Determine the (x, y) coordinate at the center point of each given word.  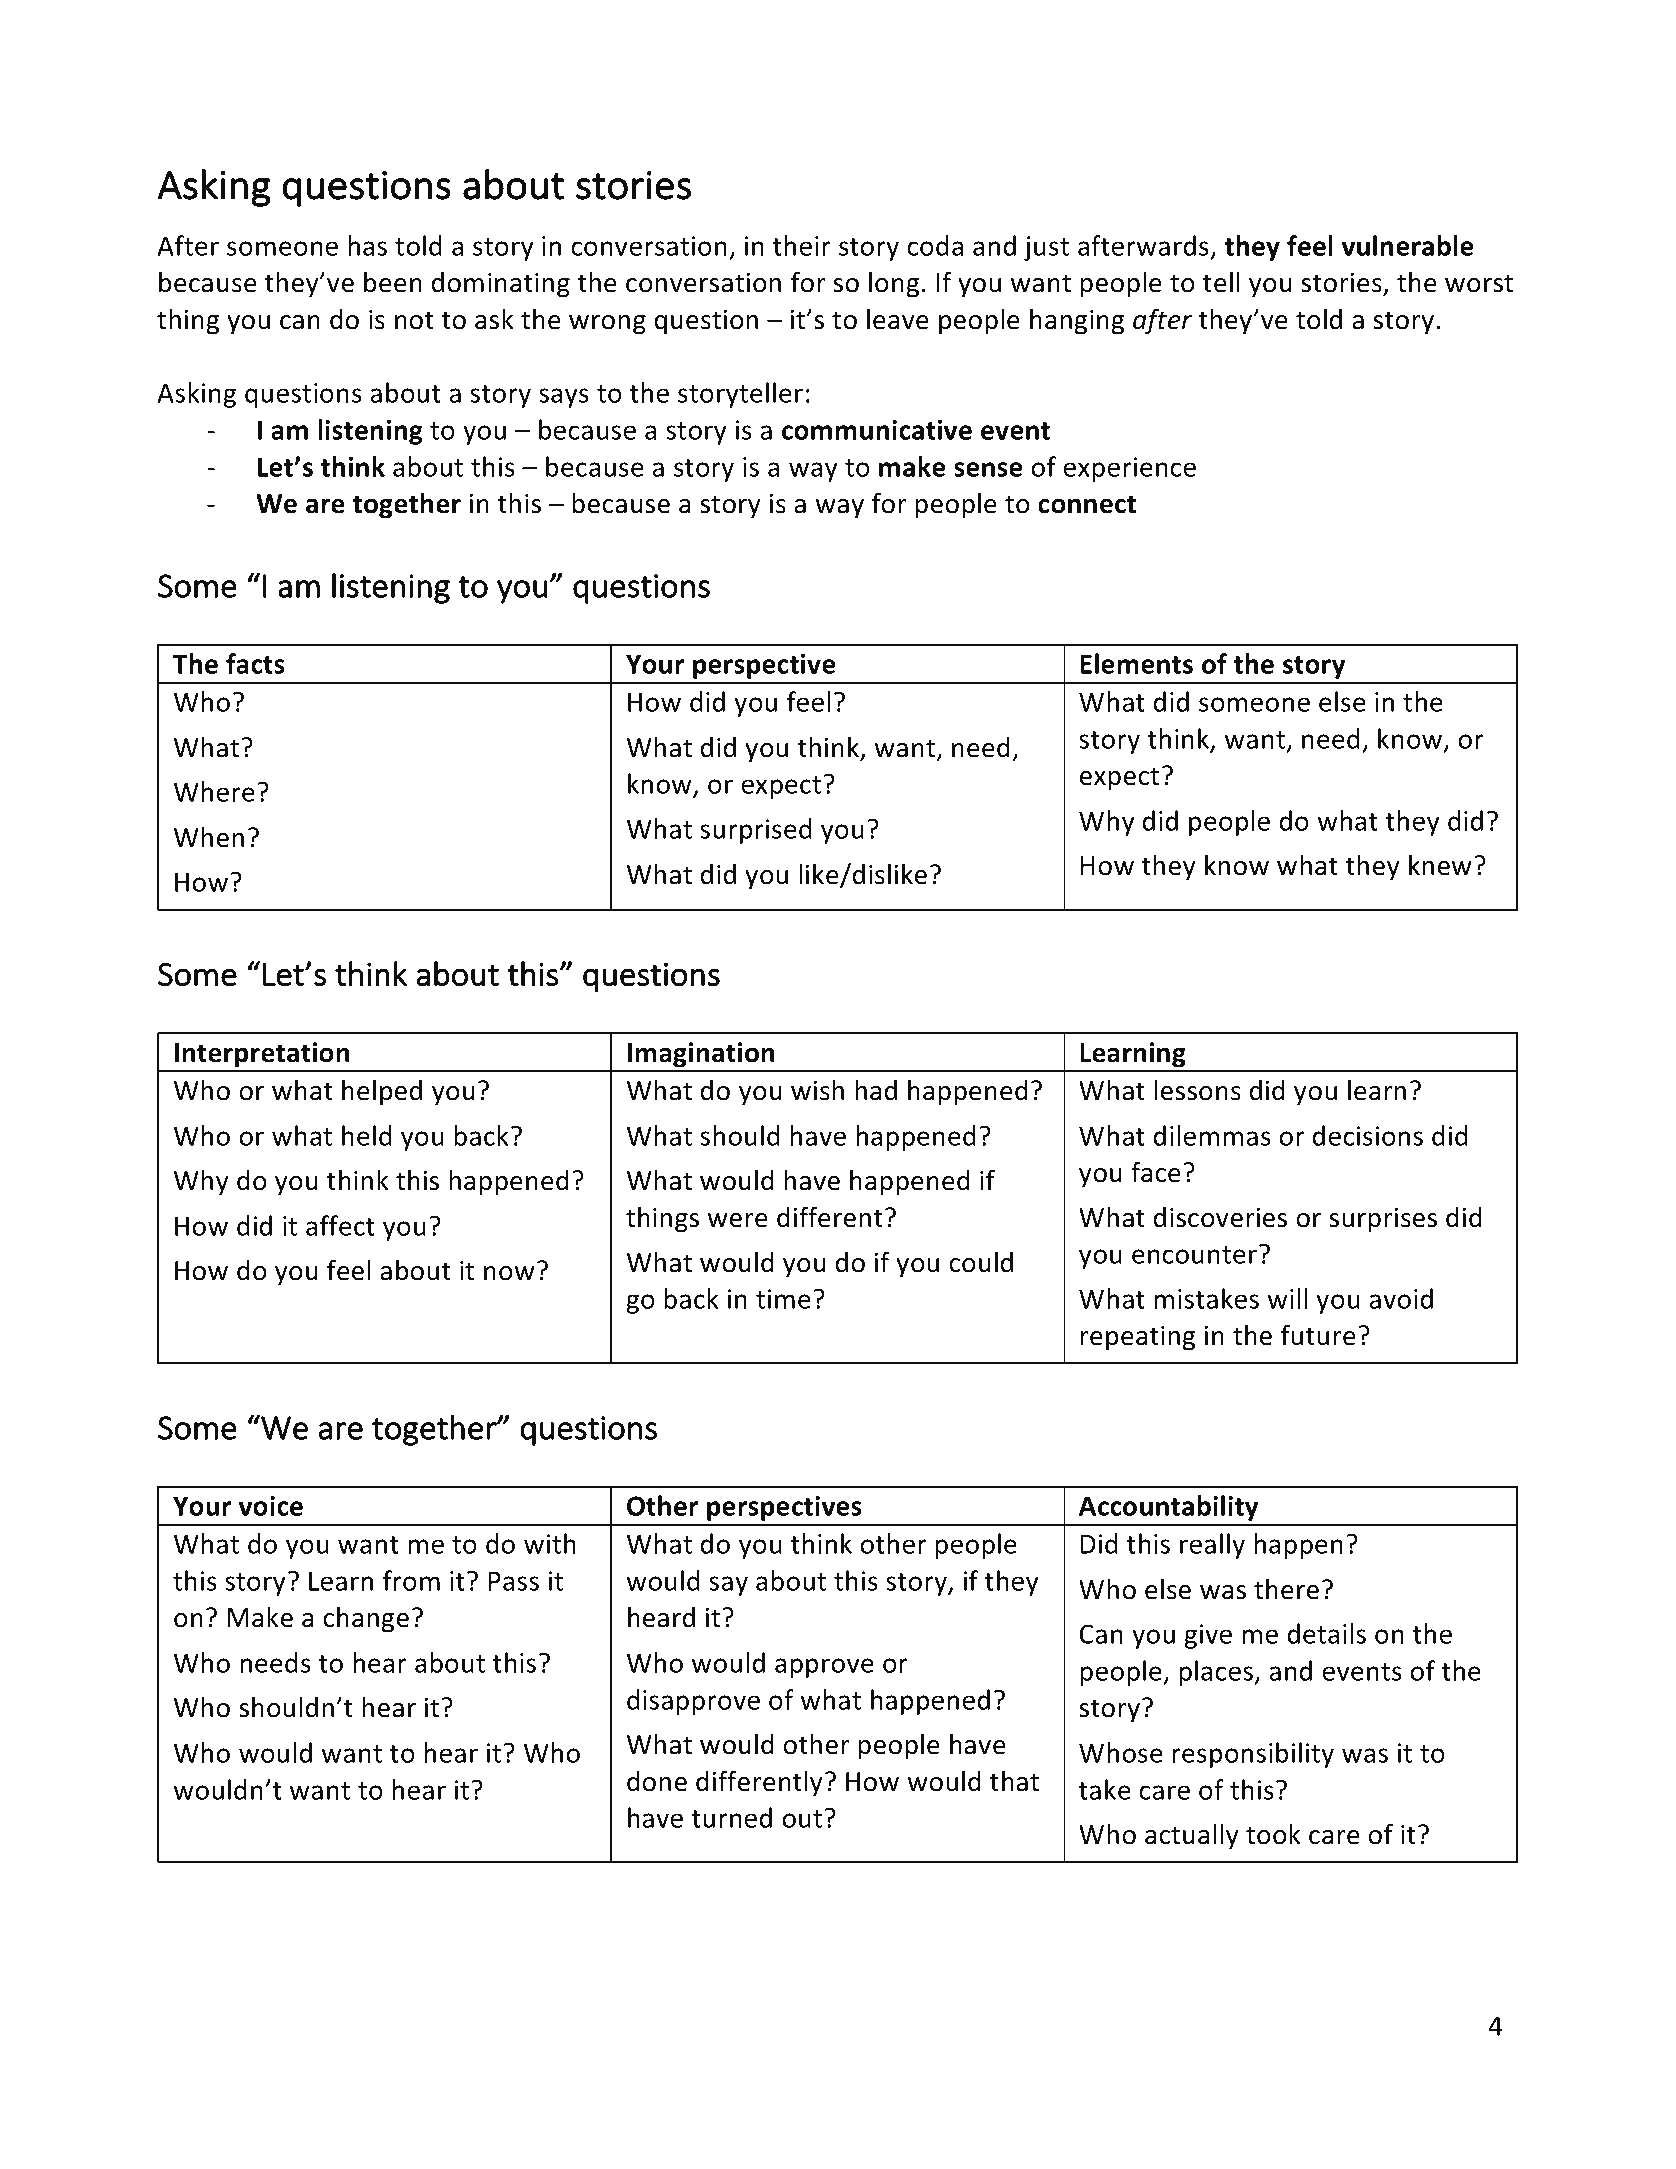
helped (382, 1093)
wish (817, 1090)
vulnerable (1408, 245)
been (393, 282)
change (366, 1620)
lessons (1197, 1090)
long (894, 285)
